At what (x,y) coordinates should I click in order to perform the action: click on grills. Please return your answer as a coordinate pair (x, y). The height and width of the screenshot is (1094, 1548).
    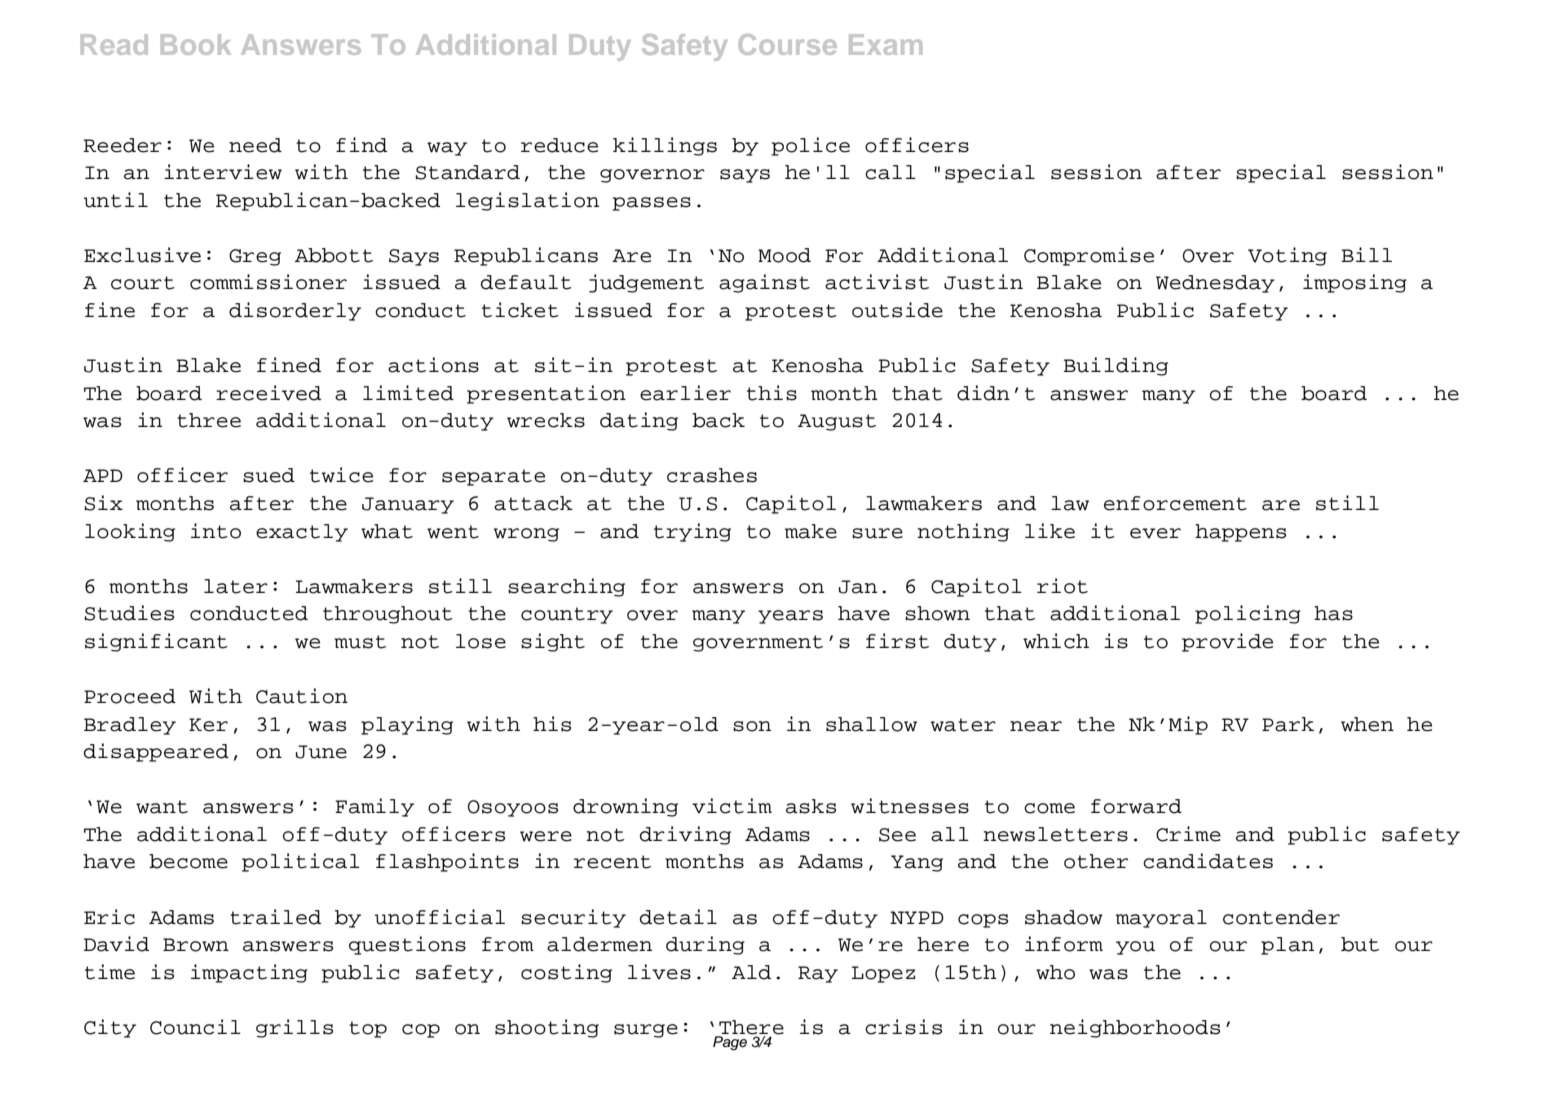
    Looking at the image, I should click on (294, 1028).
